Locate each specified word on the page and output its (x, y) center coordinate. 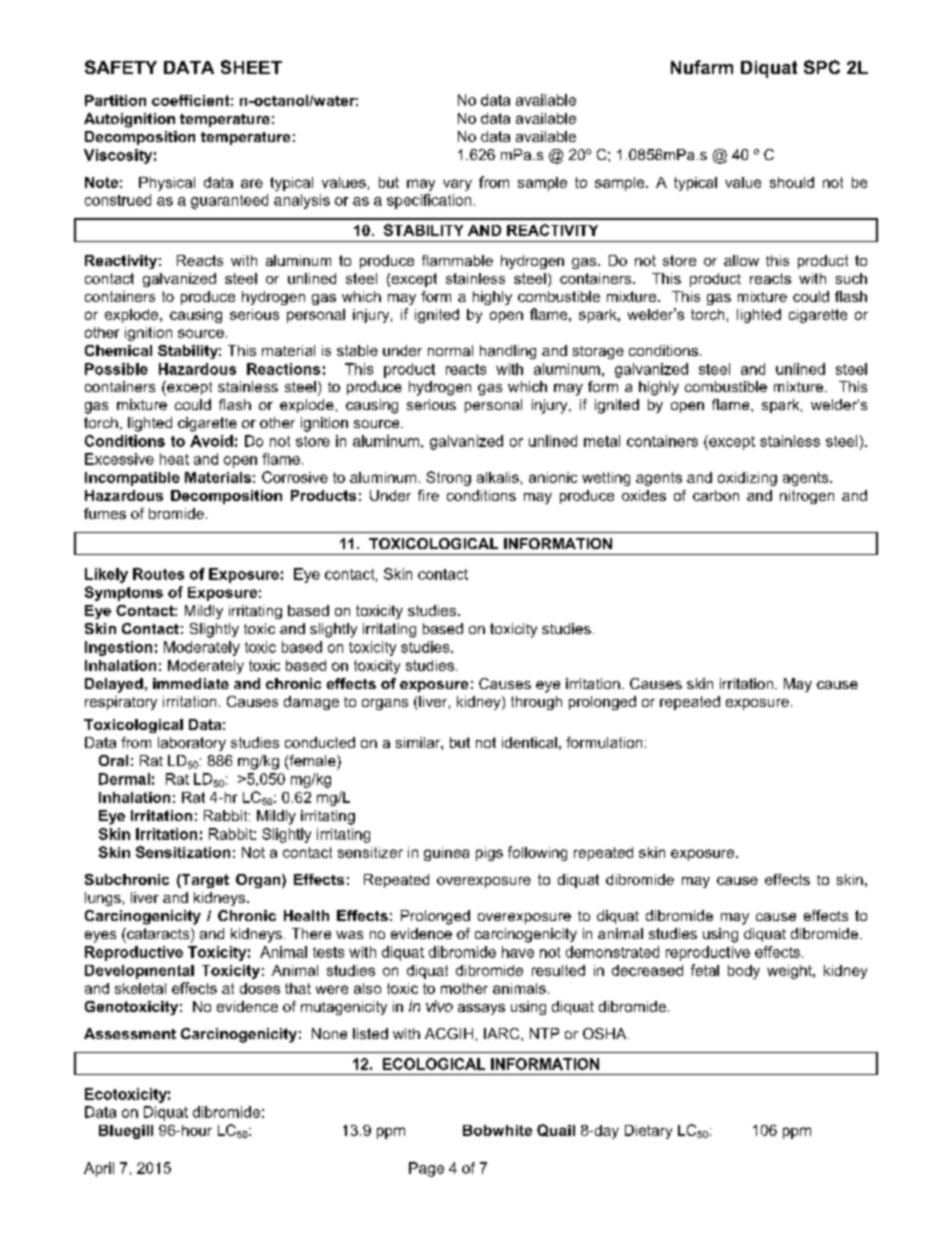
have (518, 952)
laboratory (192, 744)
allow (741, 260)
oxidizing (747, 479)
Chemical (118, 350)
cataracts (158, 935)
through (536, 703)
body (744, 972)
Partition (115, 100)
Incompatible (132, 479)
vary (457, 185)
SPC (822, 67)
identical (529, 742)
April (99, 1169)
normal (450, 350)
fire (428, 495)
